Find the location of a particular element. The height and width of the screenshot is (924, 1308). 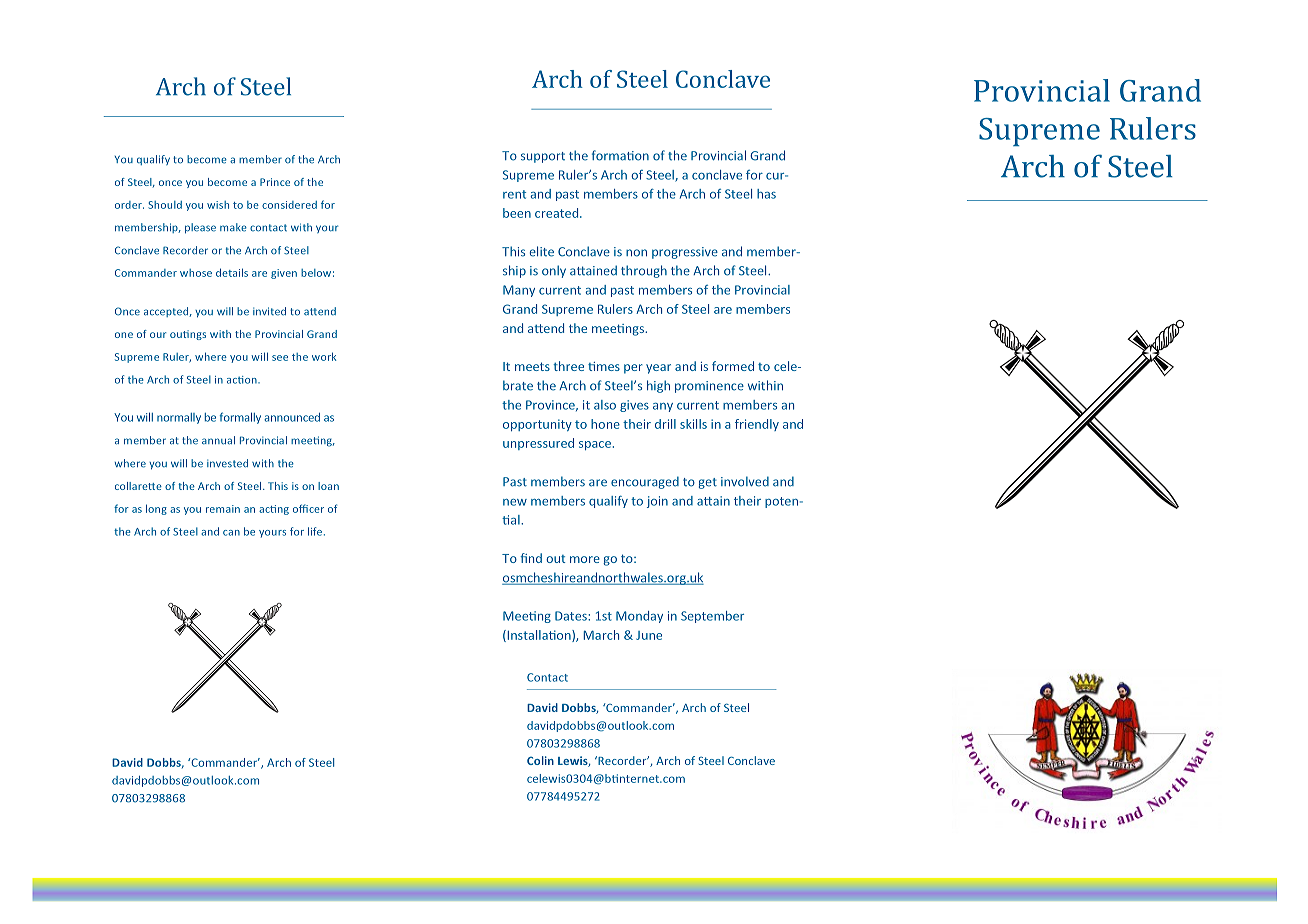

Prince is located at coordinates (275, 182).
